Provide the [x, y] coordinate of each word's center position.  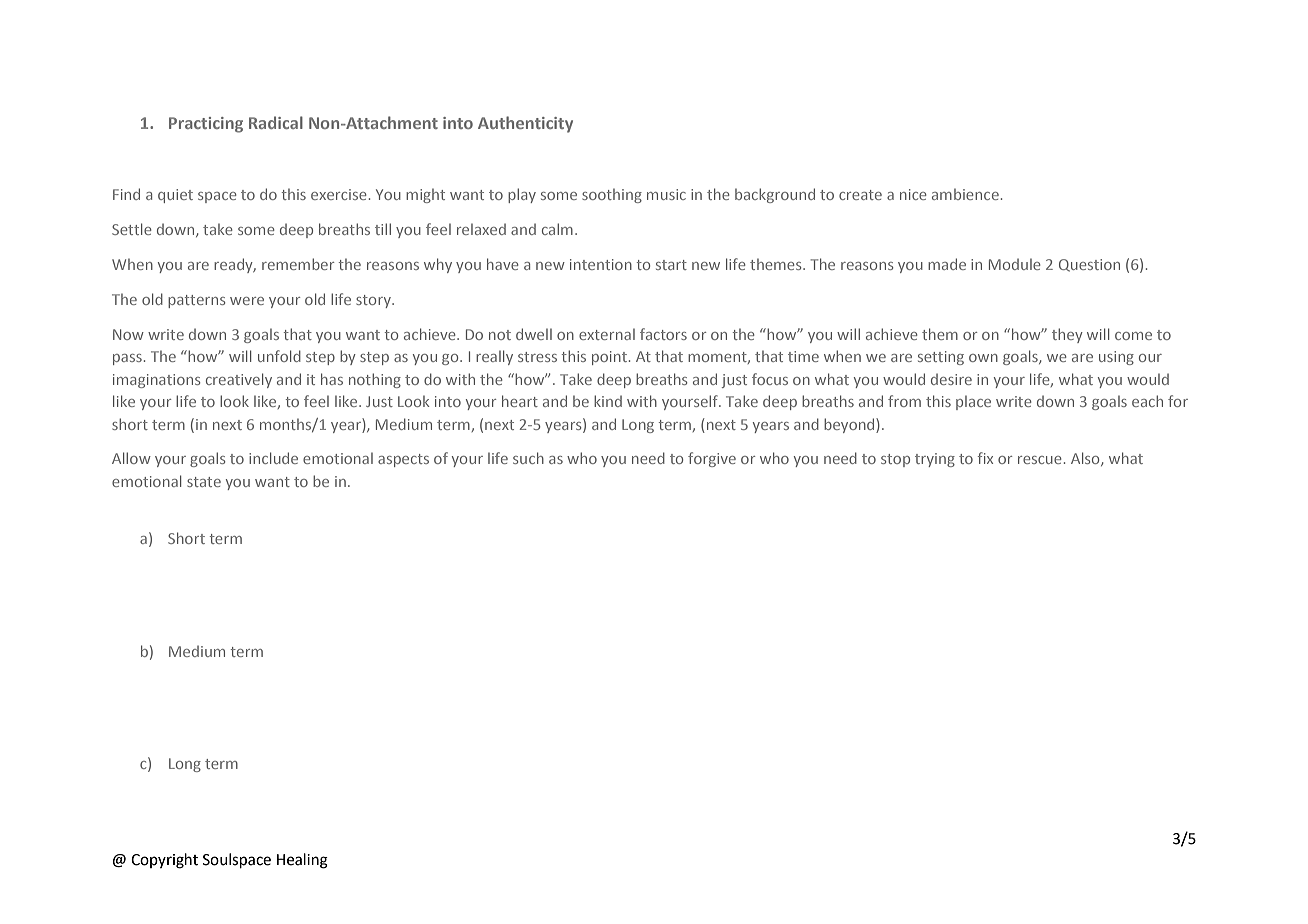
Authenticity [525, 124]
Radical [276, 122]
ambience [965, 194]
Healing [302, 861]
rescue [1040, 460]
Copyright [164, 861]
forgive [712, 459]
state [204, 482]
